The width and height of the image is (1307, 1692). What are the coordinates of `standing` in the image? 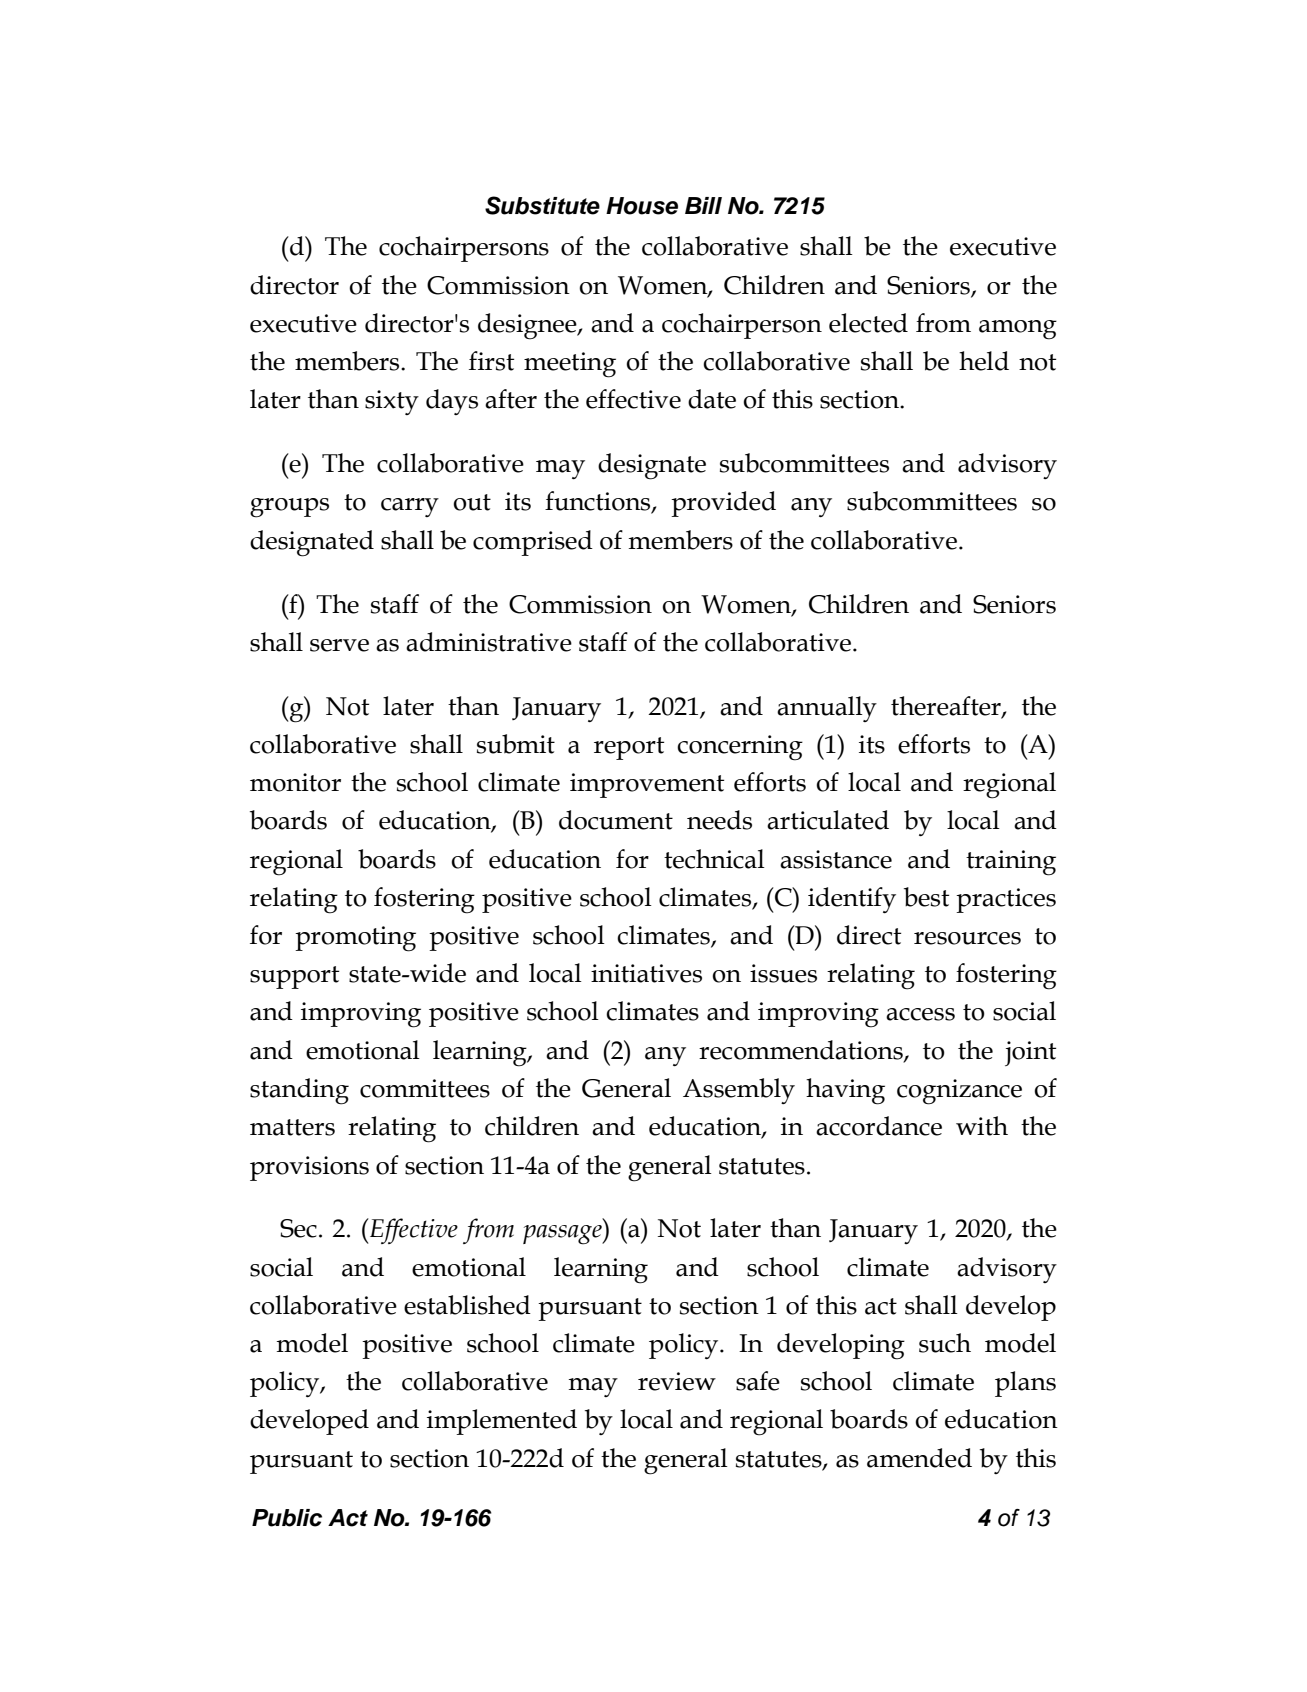 It's located at (299, 1091).
